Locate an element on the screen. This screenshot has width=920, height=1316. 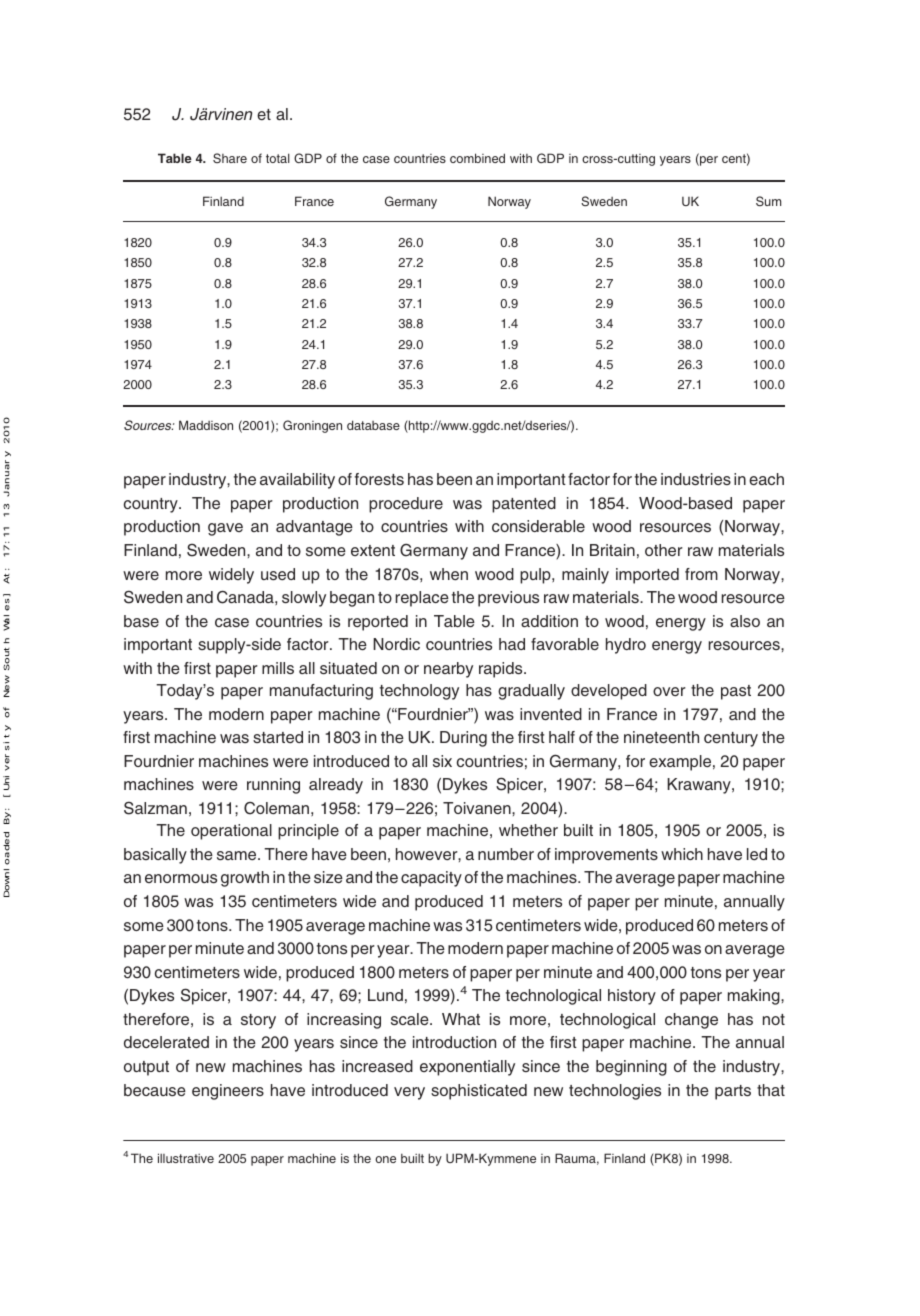
engineers is located at coordinates (228, 1092).
